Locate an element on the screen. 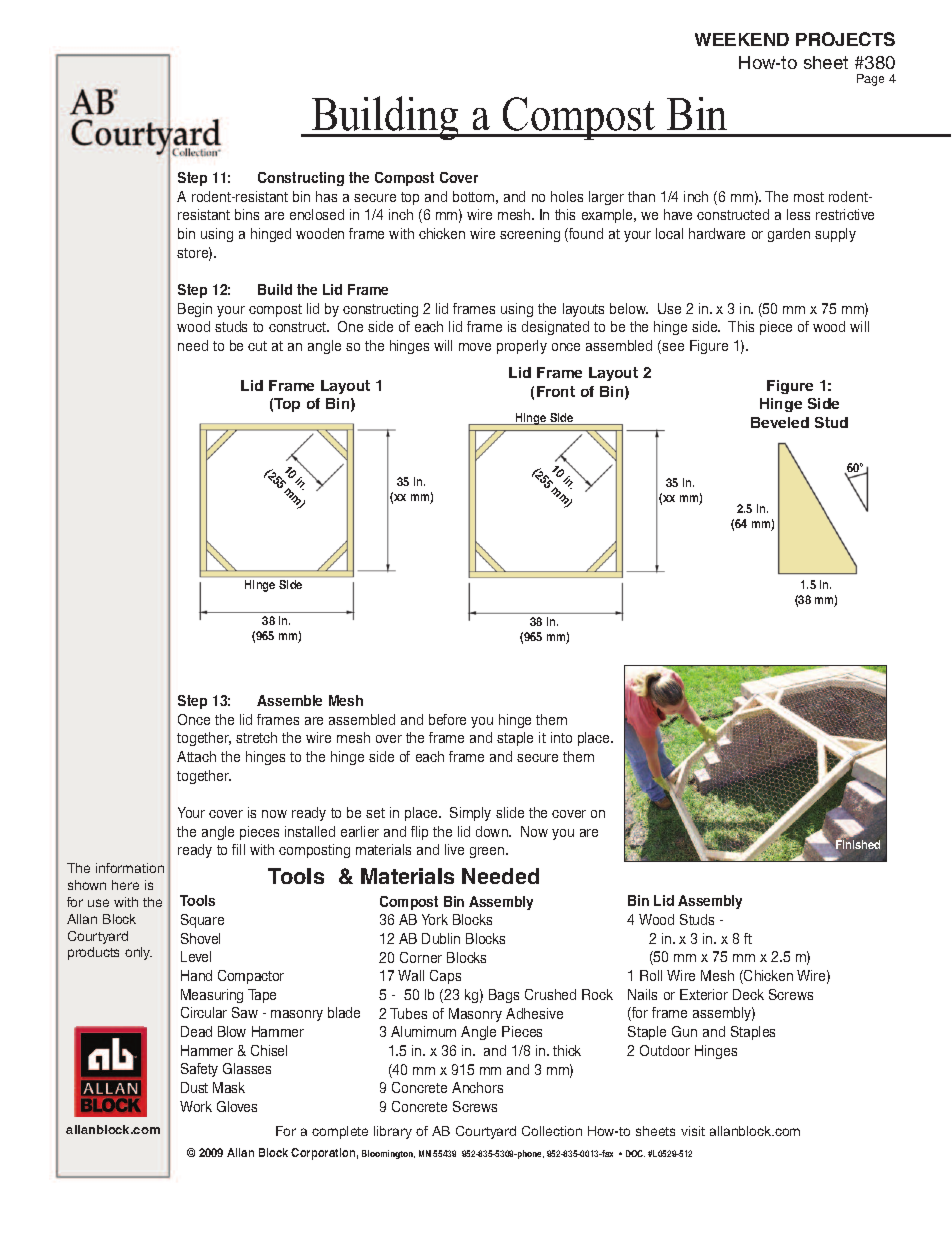 The height and width of the screenshot is (1233, 952). holes is located at coordinates (567, 196).
